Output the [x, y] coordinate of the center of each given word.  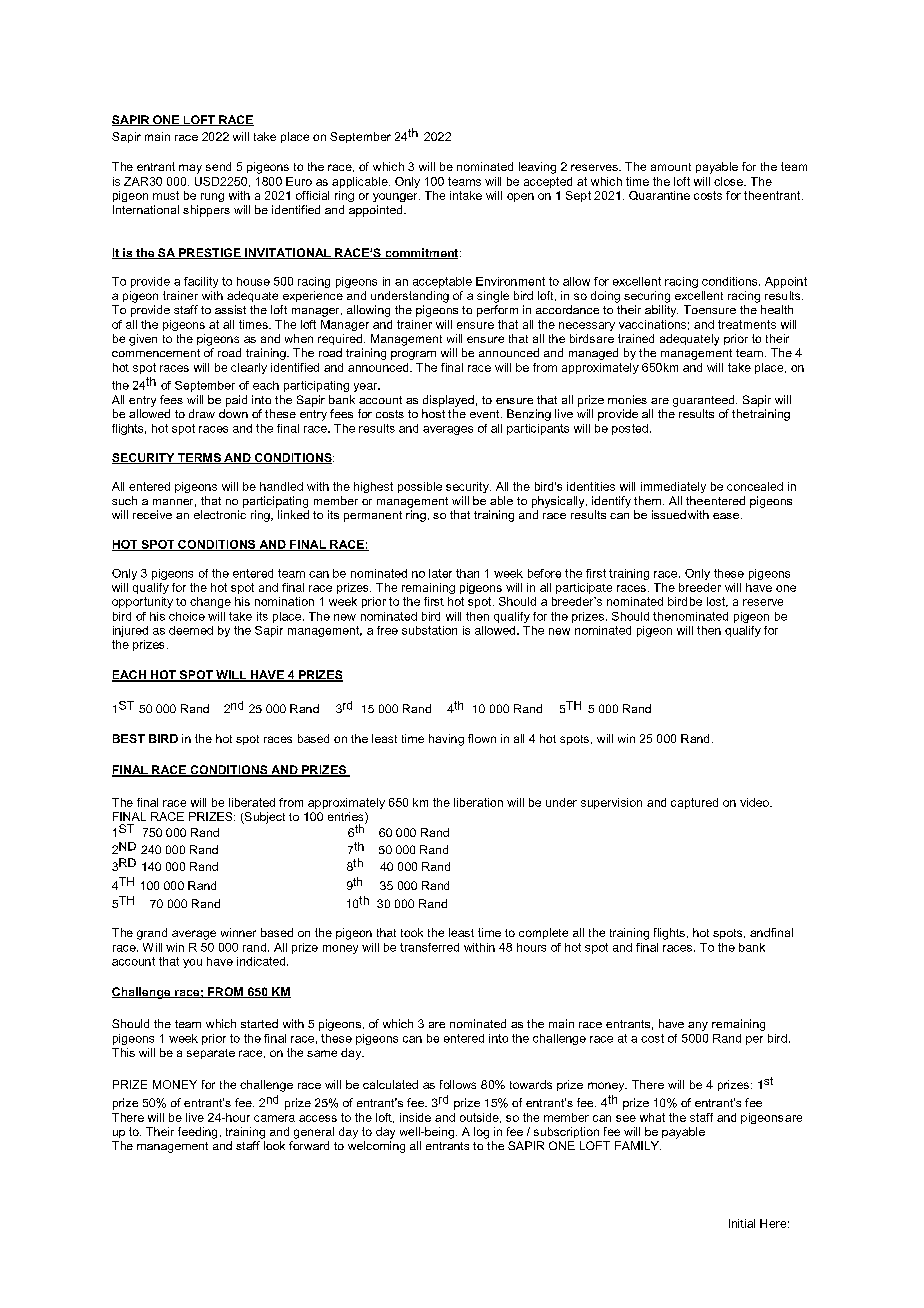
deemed [191, 630]
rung [212, 197]
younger [396, 197]
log [481, 1133]
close [729, 181]
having [446, 740]
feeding [197, 1133]
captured [694, 803]
